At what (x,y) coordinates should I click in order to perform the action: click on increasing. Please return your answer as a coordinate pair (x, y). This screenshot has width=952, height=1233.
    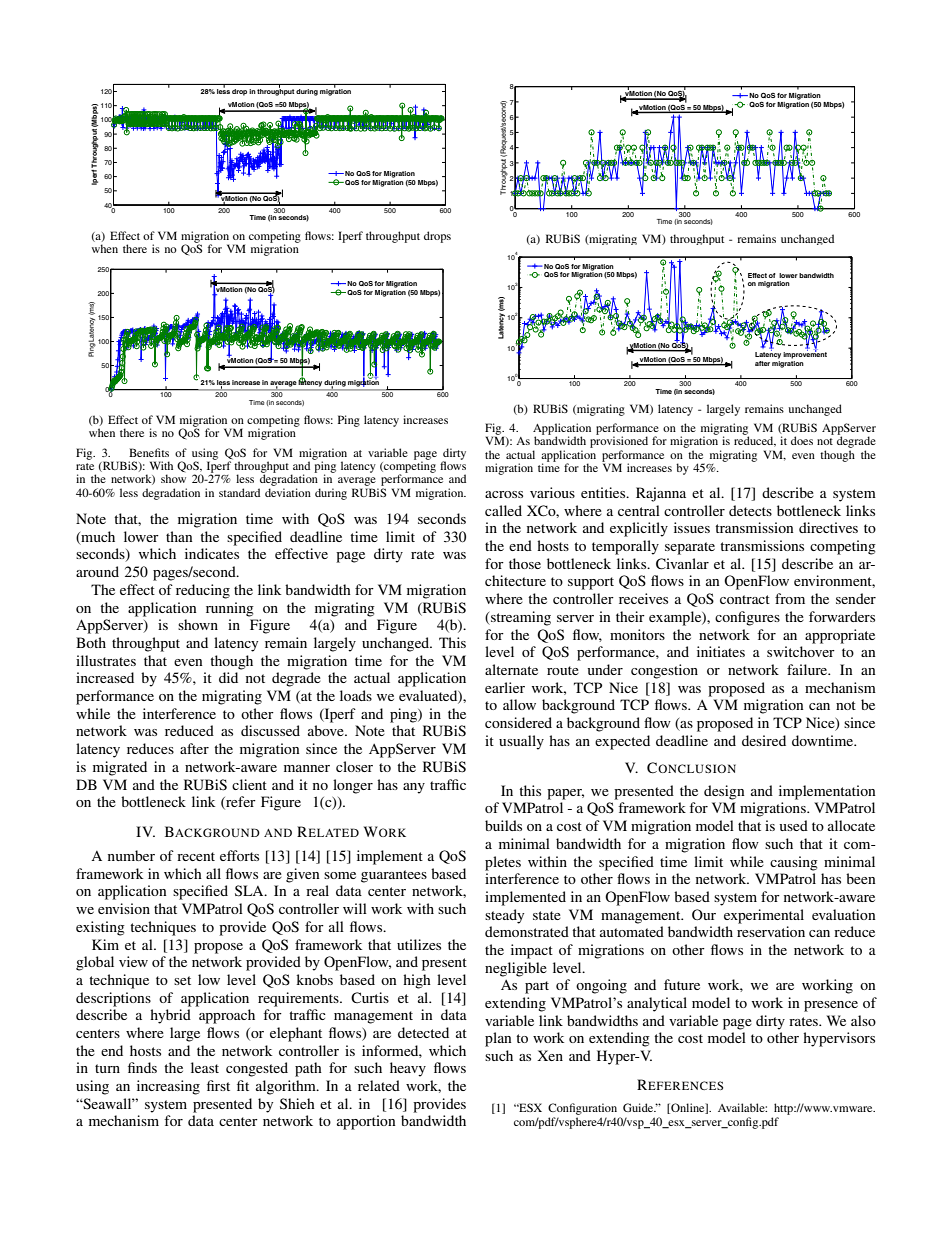
    Looking at the image, I should click on (168, 1087).
